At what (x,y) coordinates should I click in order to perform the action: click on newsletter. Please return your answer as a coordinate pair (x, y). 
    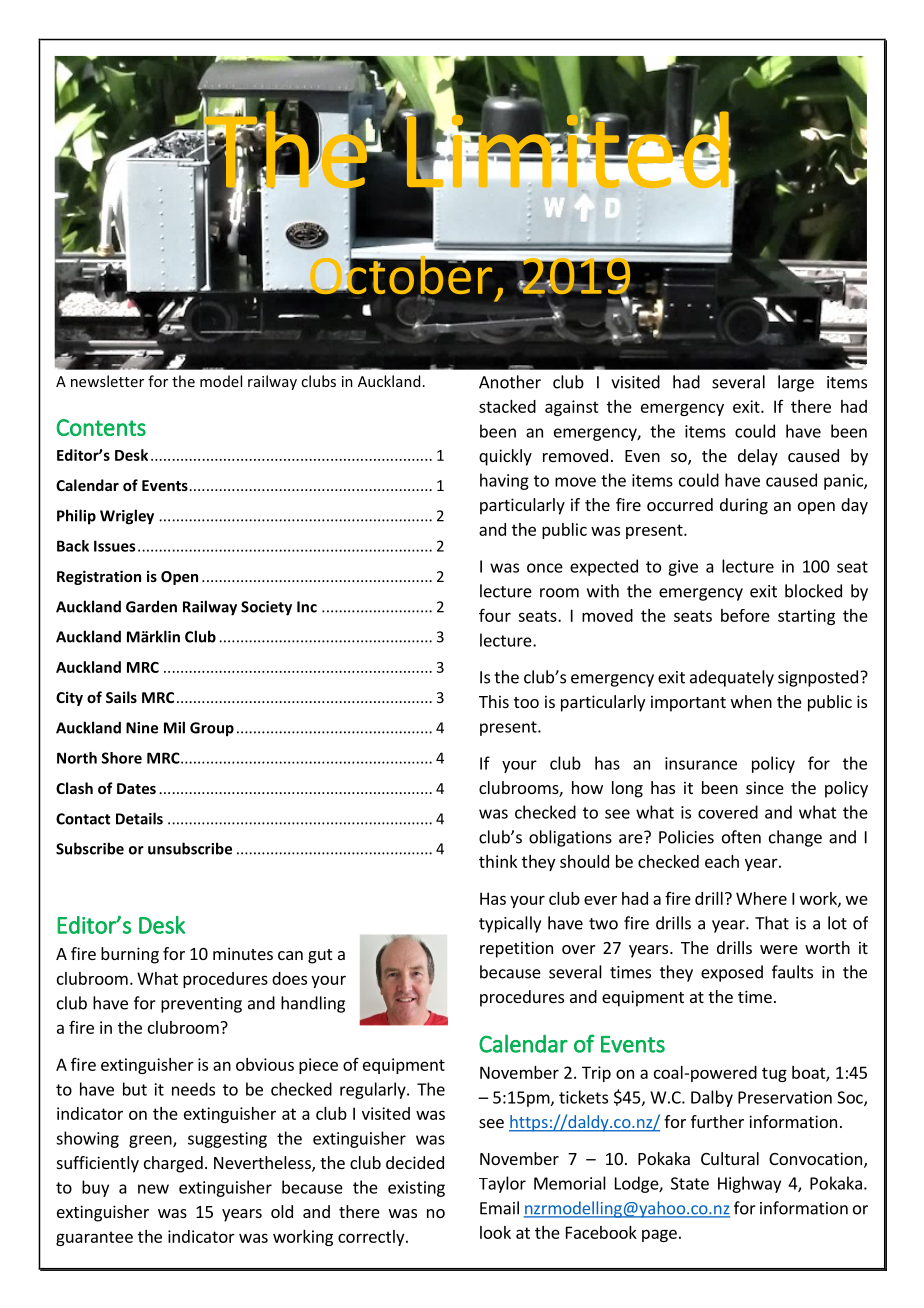
    Looking at the image, I should click on (107, 381).
